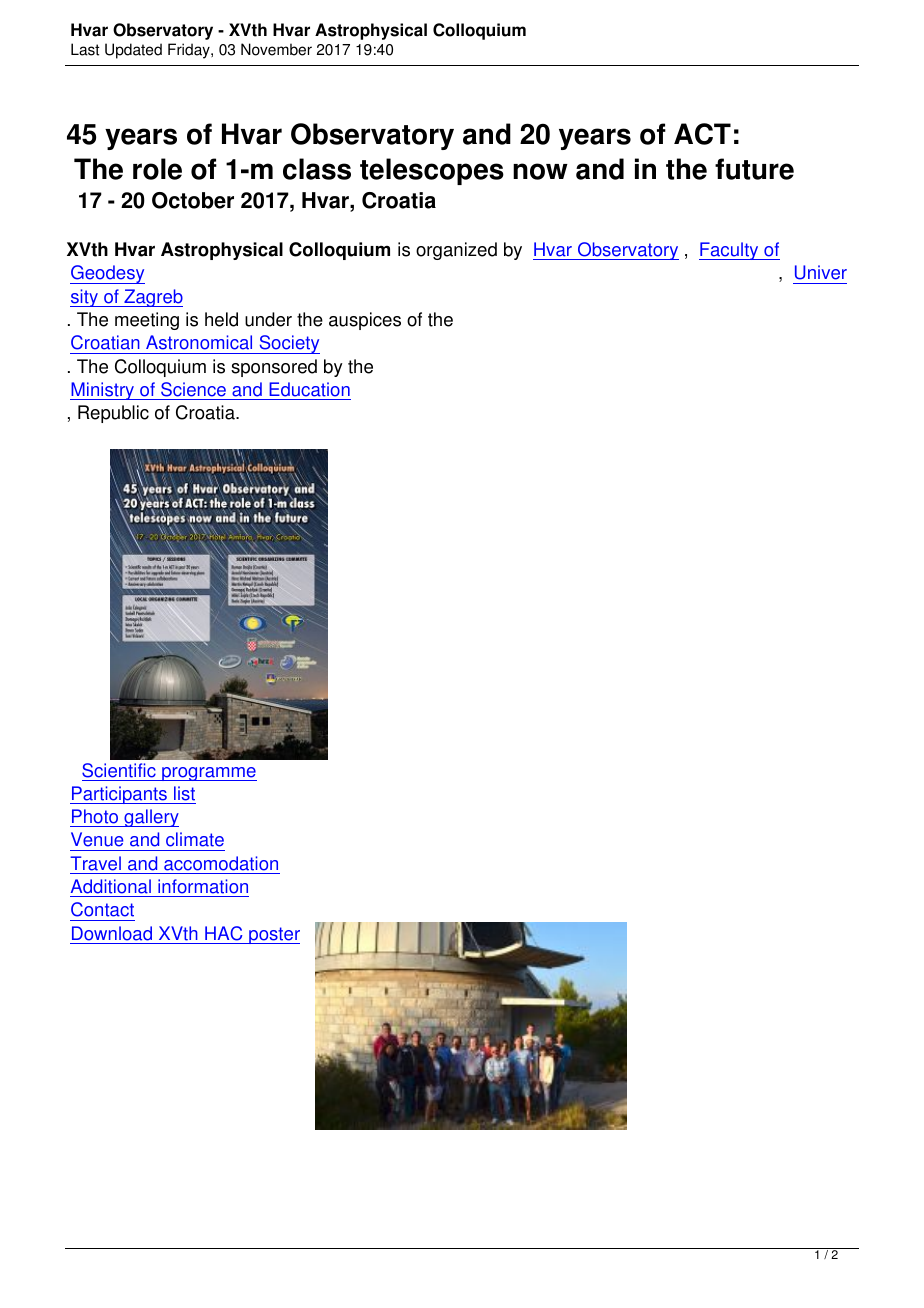 The height and width of the document is (1308, 924). I want to click on HAC, so click(223, 933).
